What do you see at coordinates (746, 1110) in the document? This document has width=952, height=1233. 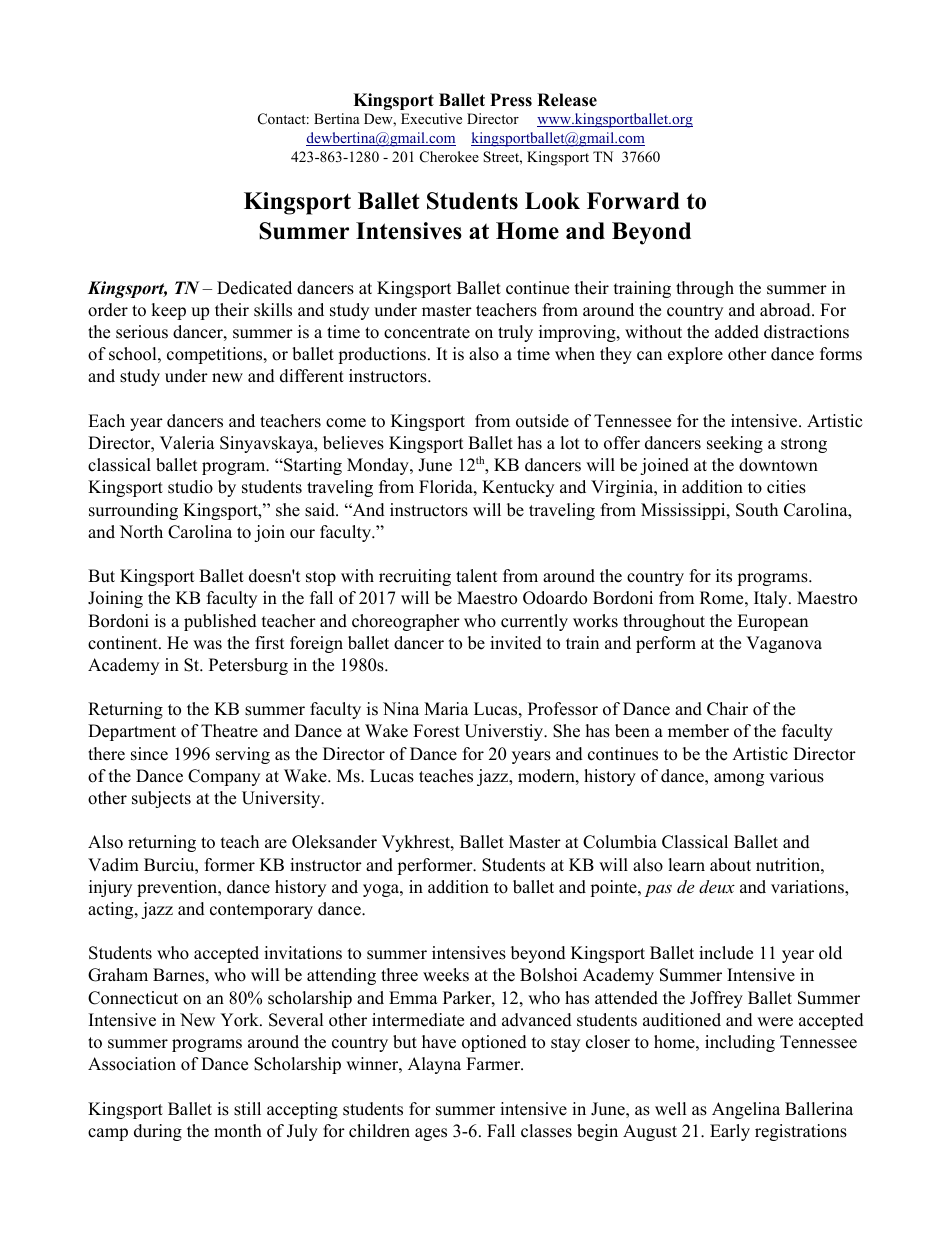 I see `Angelina` at bounding box center [746, 1110].
